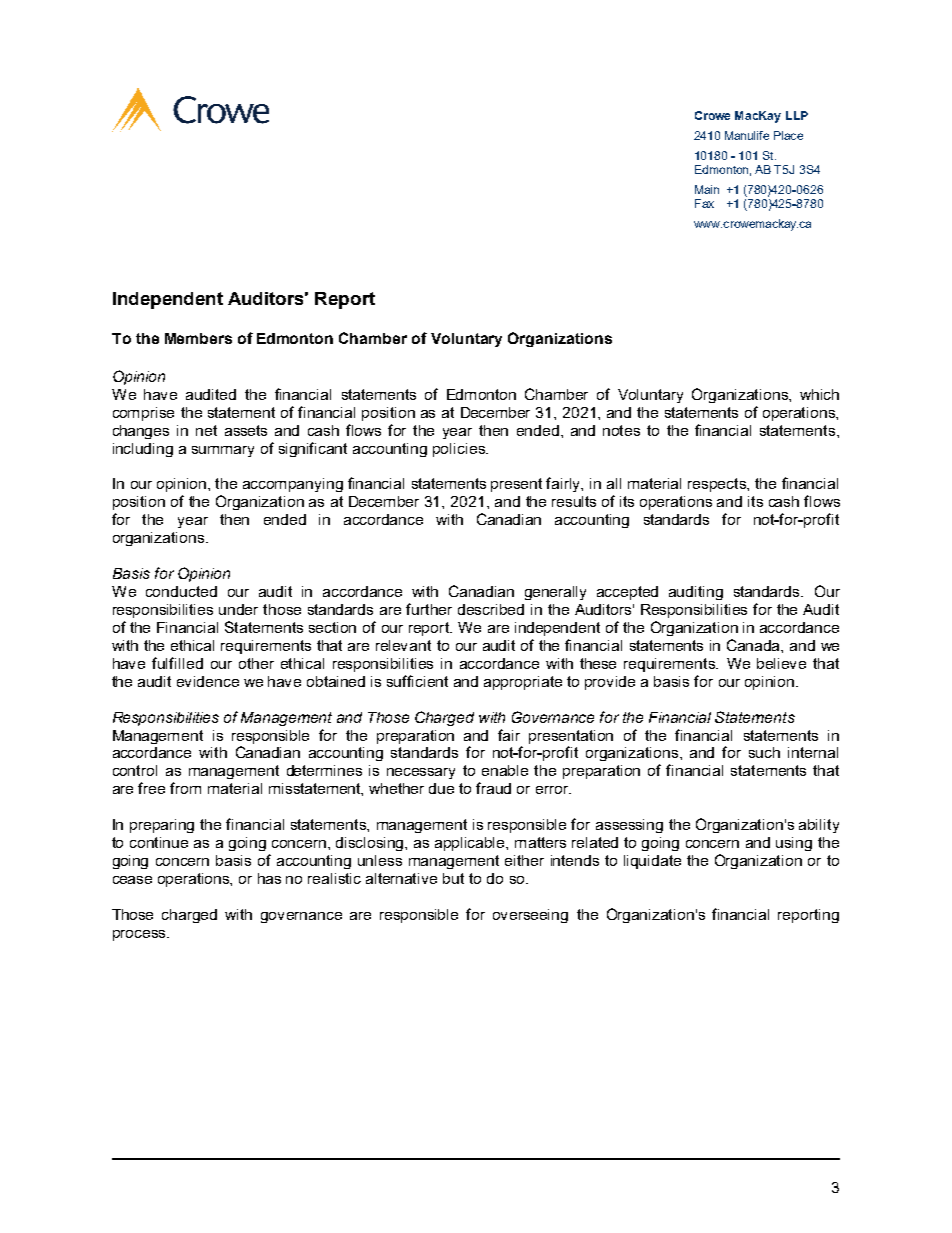 Image resolution: width=952 pixels, height=1233 pixels. Describe the element at coordinates (460, 450) in the document. I see `policies` at that location.
